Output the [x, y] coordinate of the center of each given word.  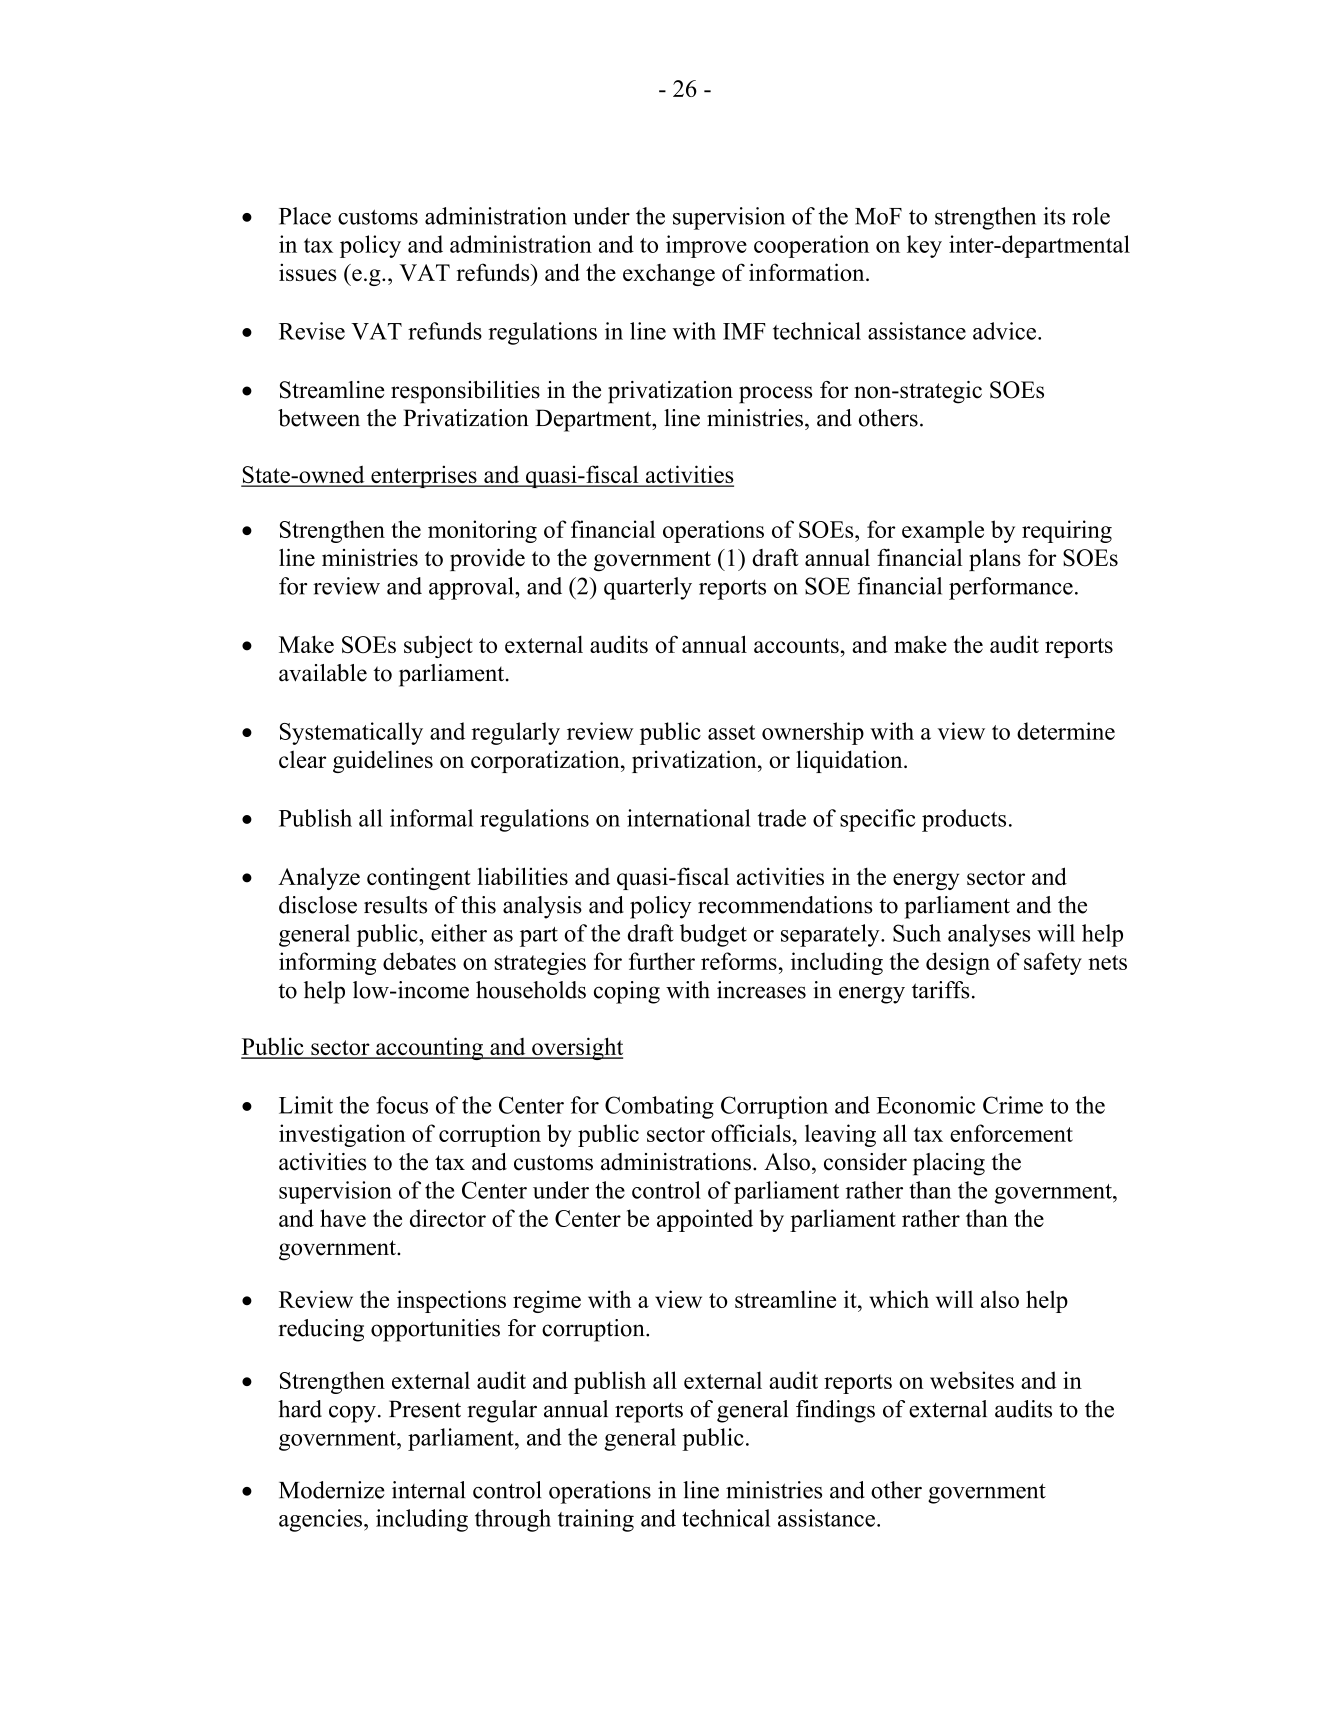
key [924, 246]
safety [1053, 963]
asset [731, 732]
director [448, 1218]
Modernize [332, 1490]
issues [307, 272]
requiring [1067, 531]
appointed [705, 1220]
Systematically [351, 733]
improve [706, 246]
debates [419, 961]
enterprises [424, 476]
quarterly [648, 588]
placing [949, 1164]
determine [1066, 731]
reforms [739, 961]
